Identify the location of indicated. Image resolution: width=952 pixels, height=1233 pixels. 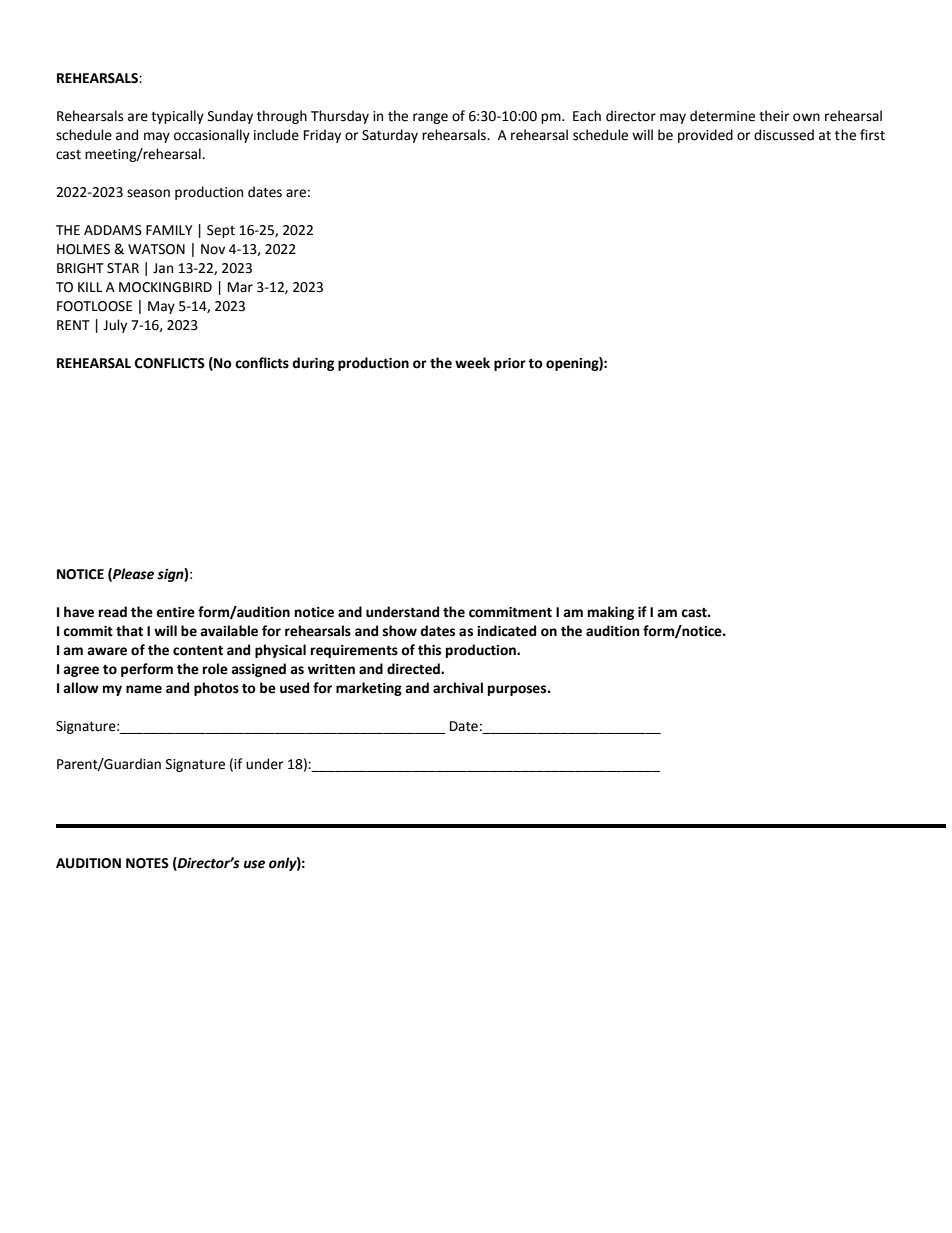
(506, 631).
